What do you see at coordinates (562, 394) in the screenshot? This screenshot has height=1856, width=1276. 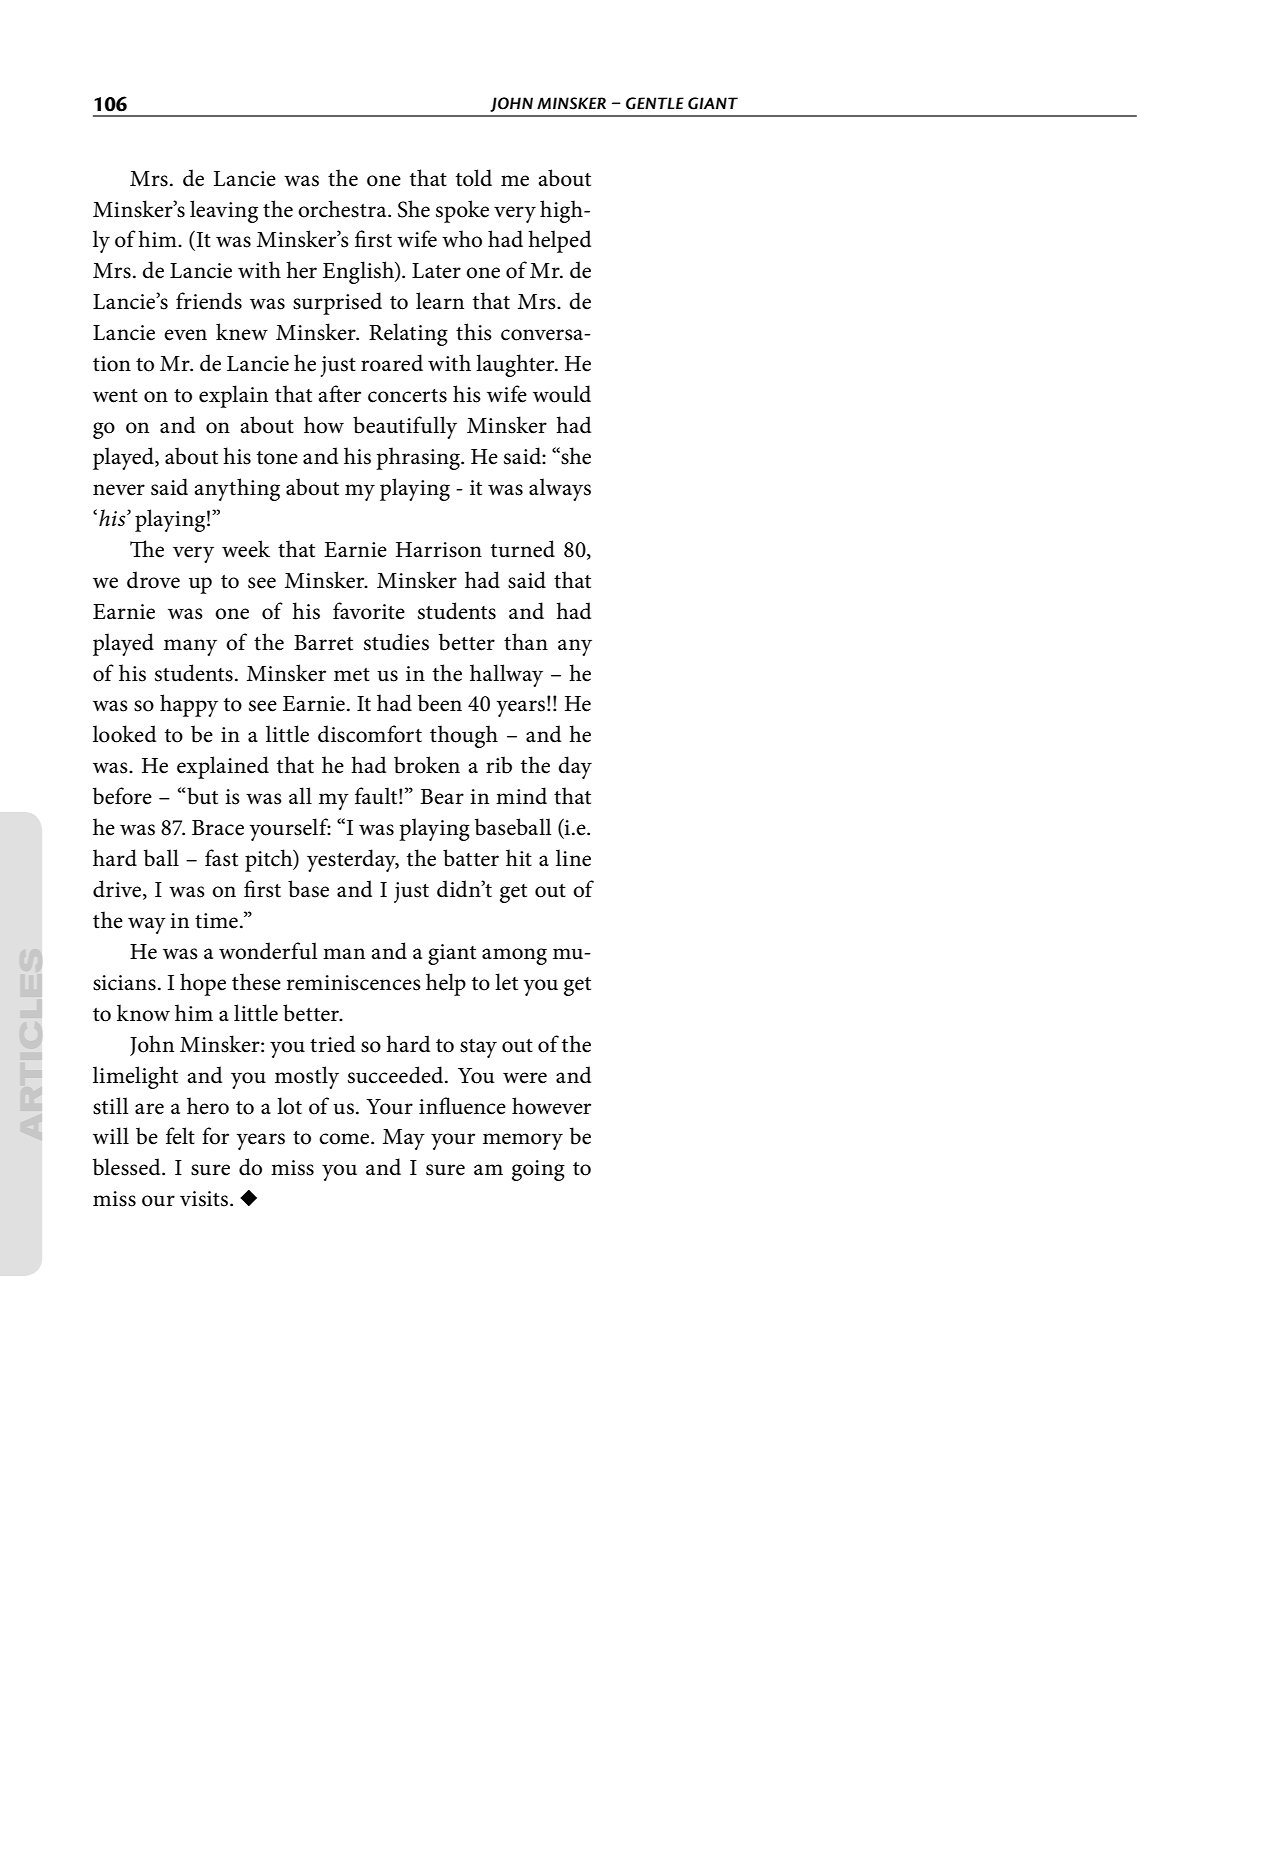 I see `would` at bounding box center [562, 394].
